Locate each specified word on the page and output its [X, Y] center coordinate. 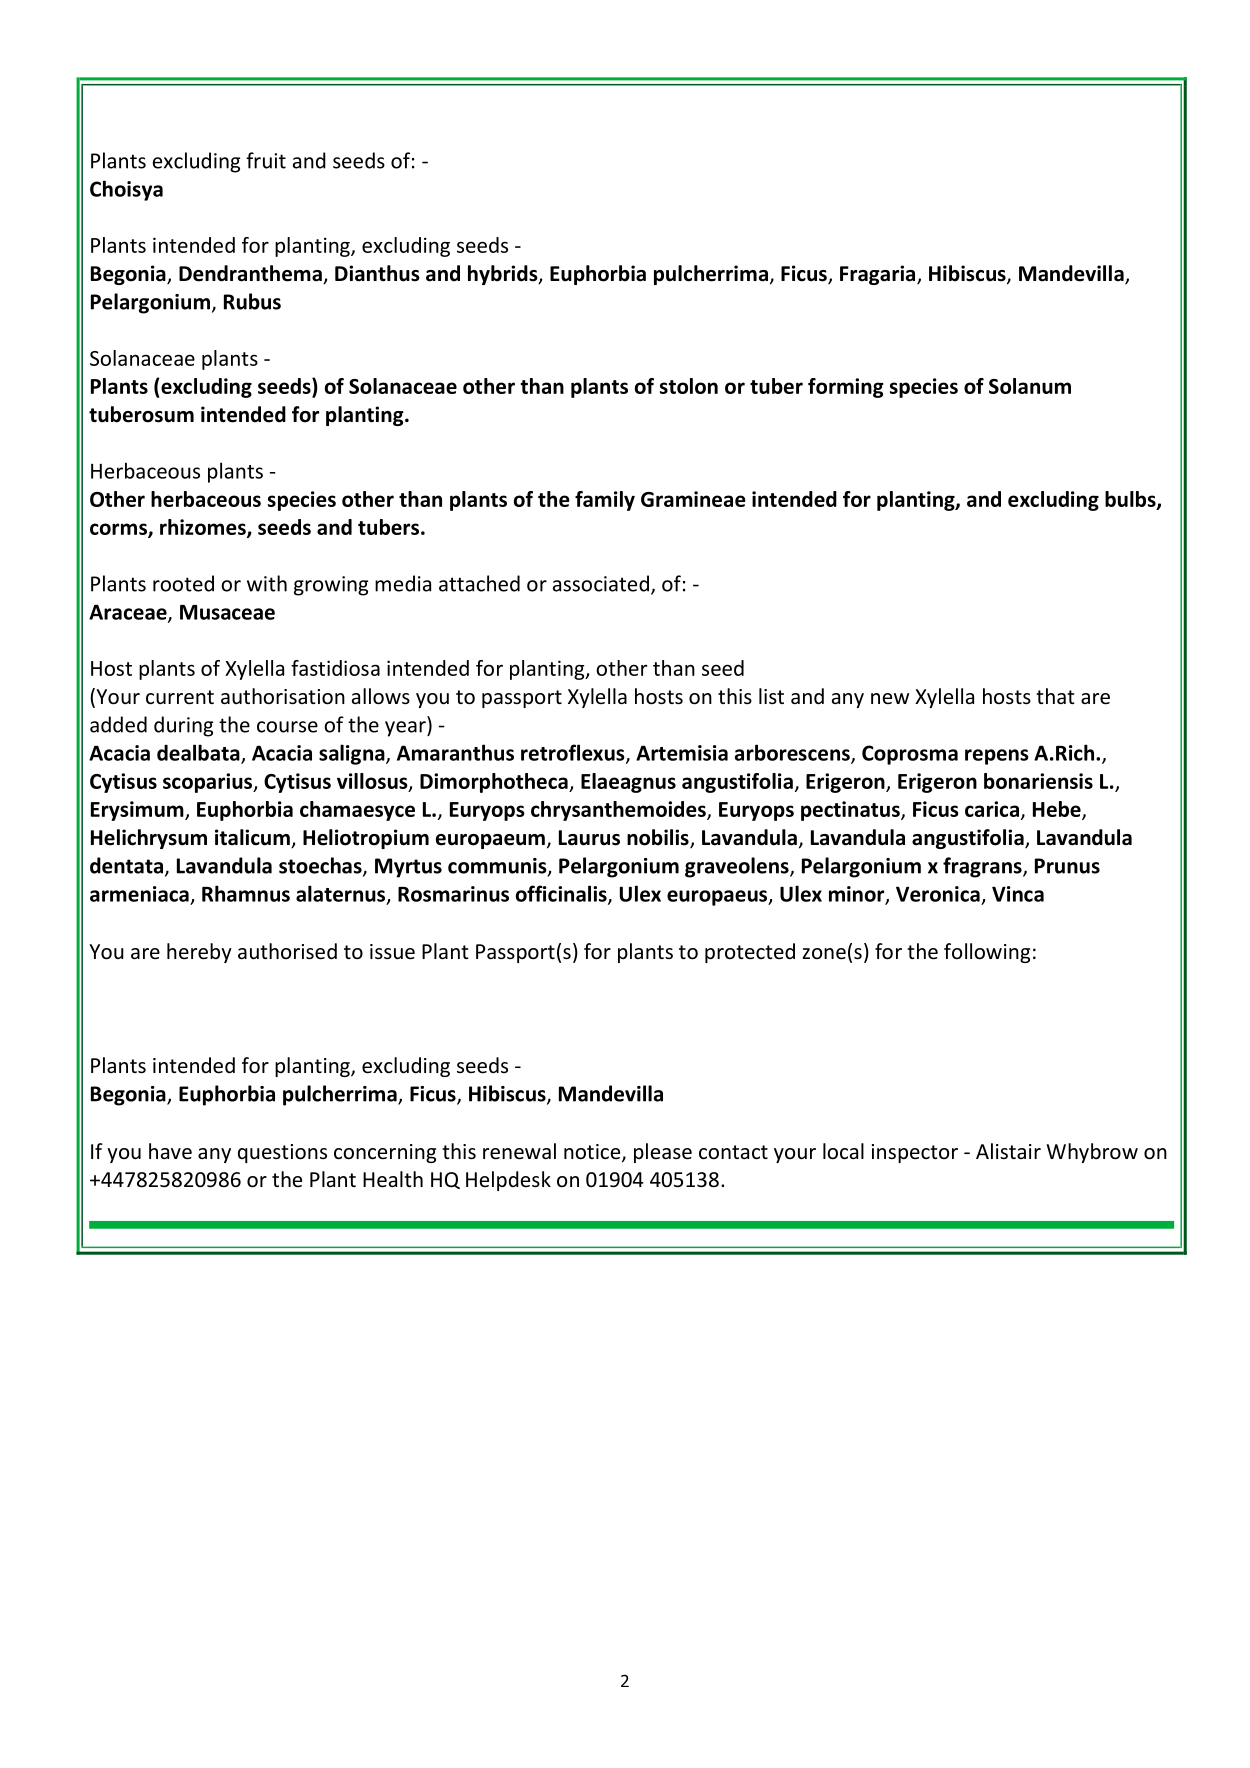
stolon [689, 386]
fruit [266, 160]
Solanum [1030, 386]
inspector [915, 1153]
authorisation [283, 696]
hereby [199, 953]
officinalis [562, 894]
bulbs [1131, 500]
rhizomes [204, 528]
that [1055, 696]
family [605, 501]
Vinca [1018, 894]
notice [593, 1153]
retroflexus [574, 753]
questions [282, 1153]
